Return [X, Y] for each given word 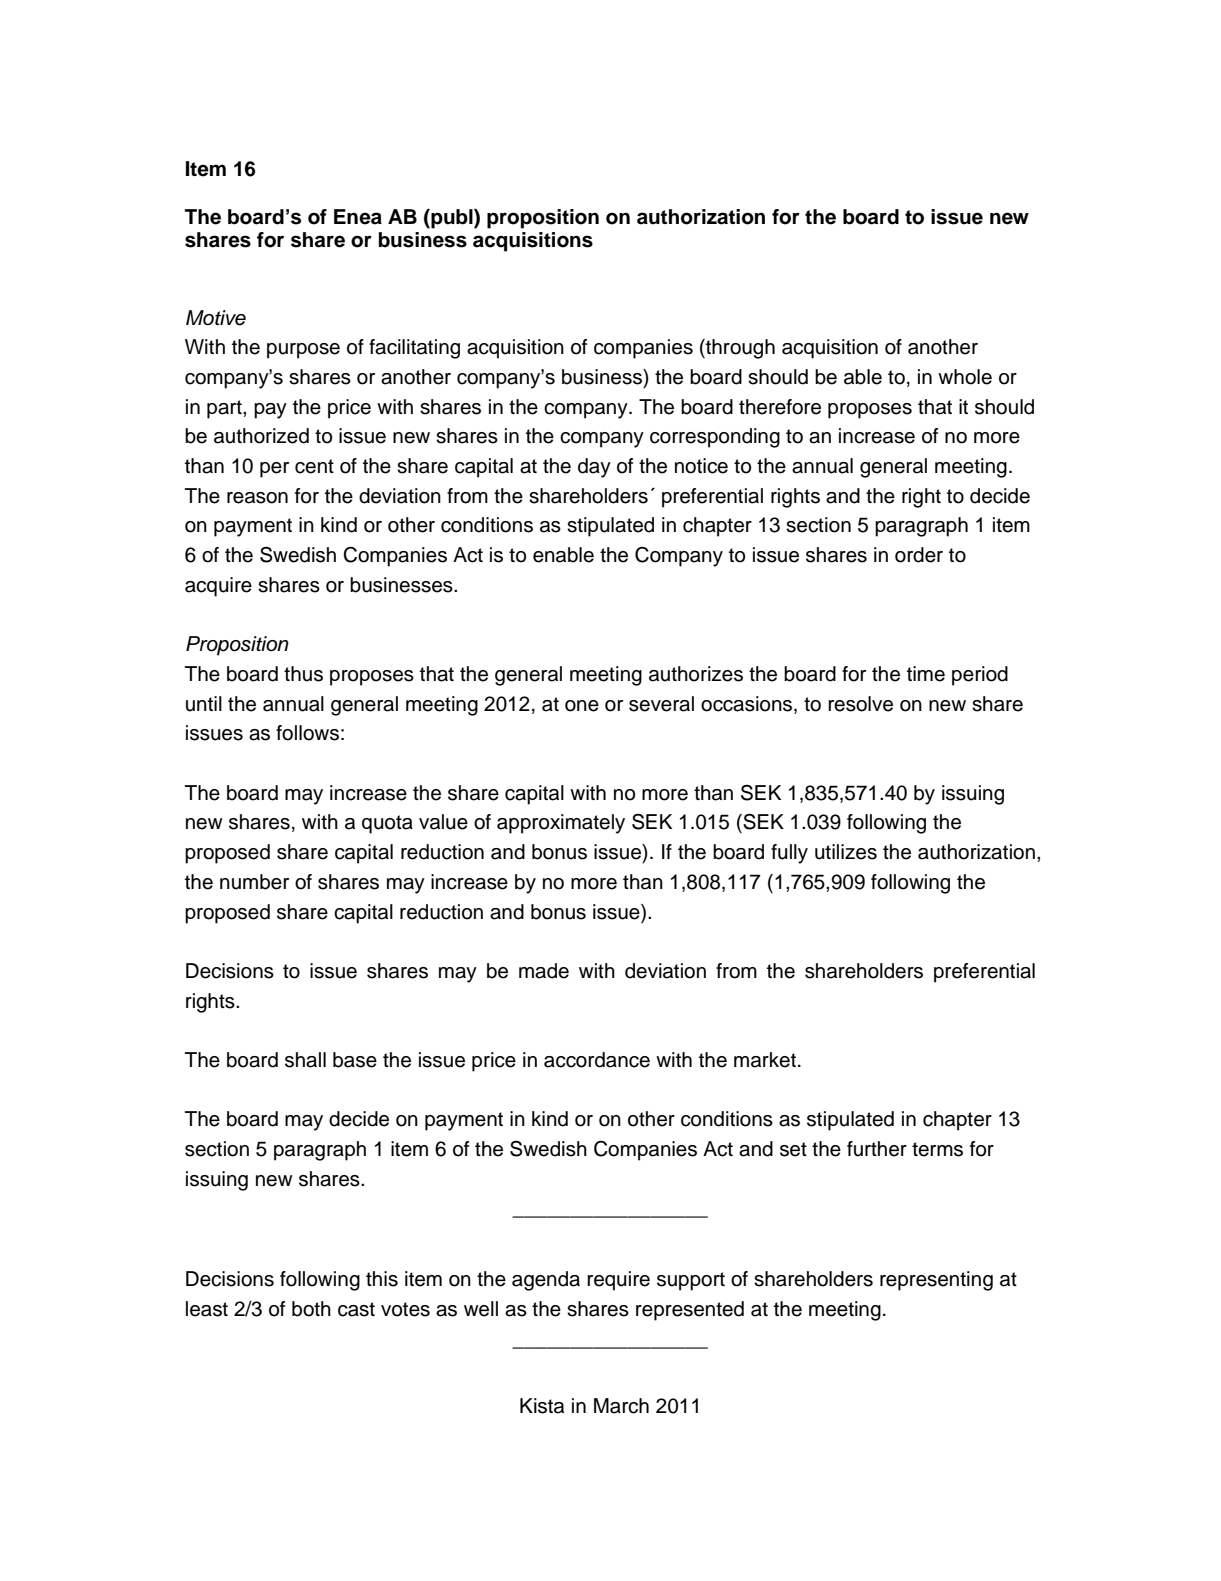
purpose [303, 351]
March [621, 1406]
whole [965, 377]
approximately [561, 824]
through [739, 349]
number [254, 882]
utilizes [846, 852]
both [311, 1309]
